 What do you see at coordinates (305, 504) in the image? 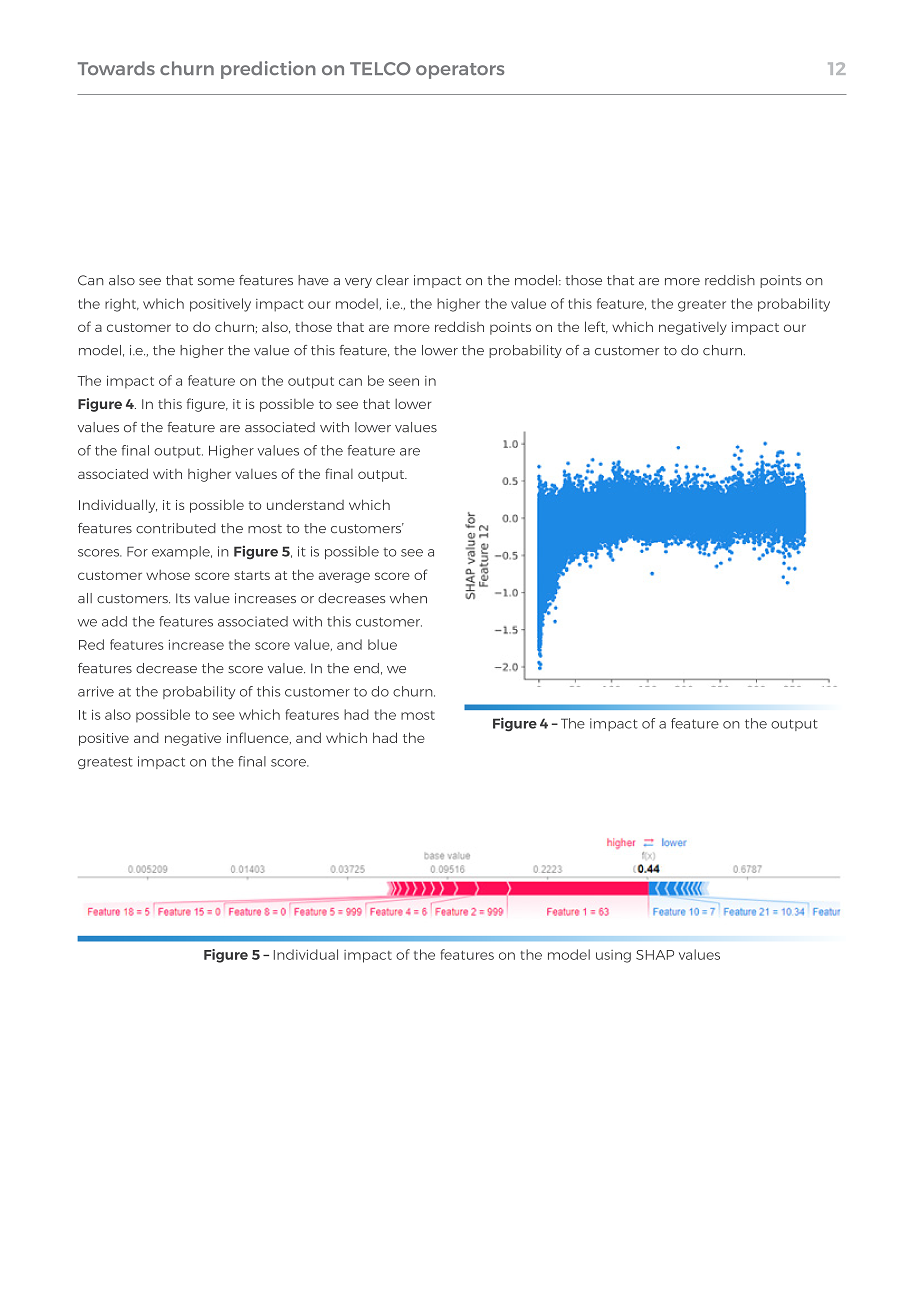
I see `understand` at bounding box center [305, 504].
